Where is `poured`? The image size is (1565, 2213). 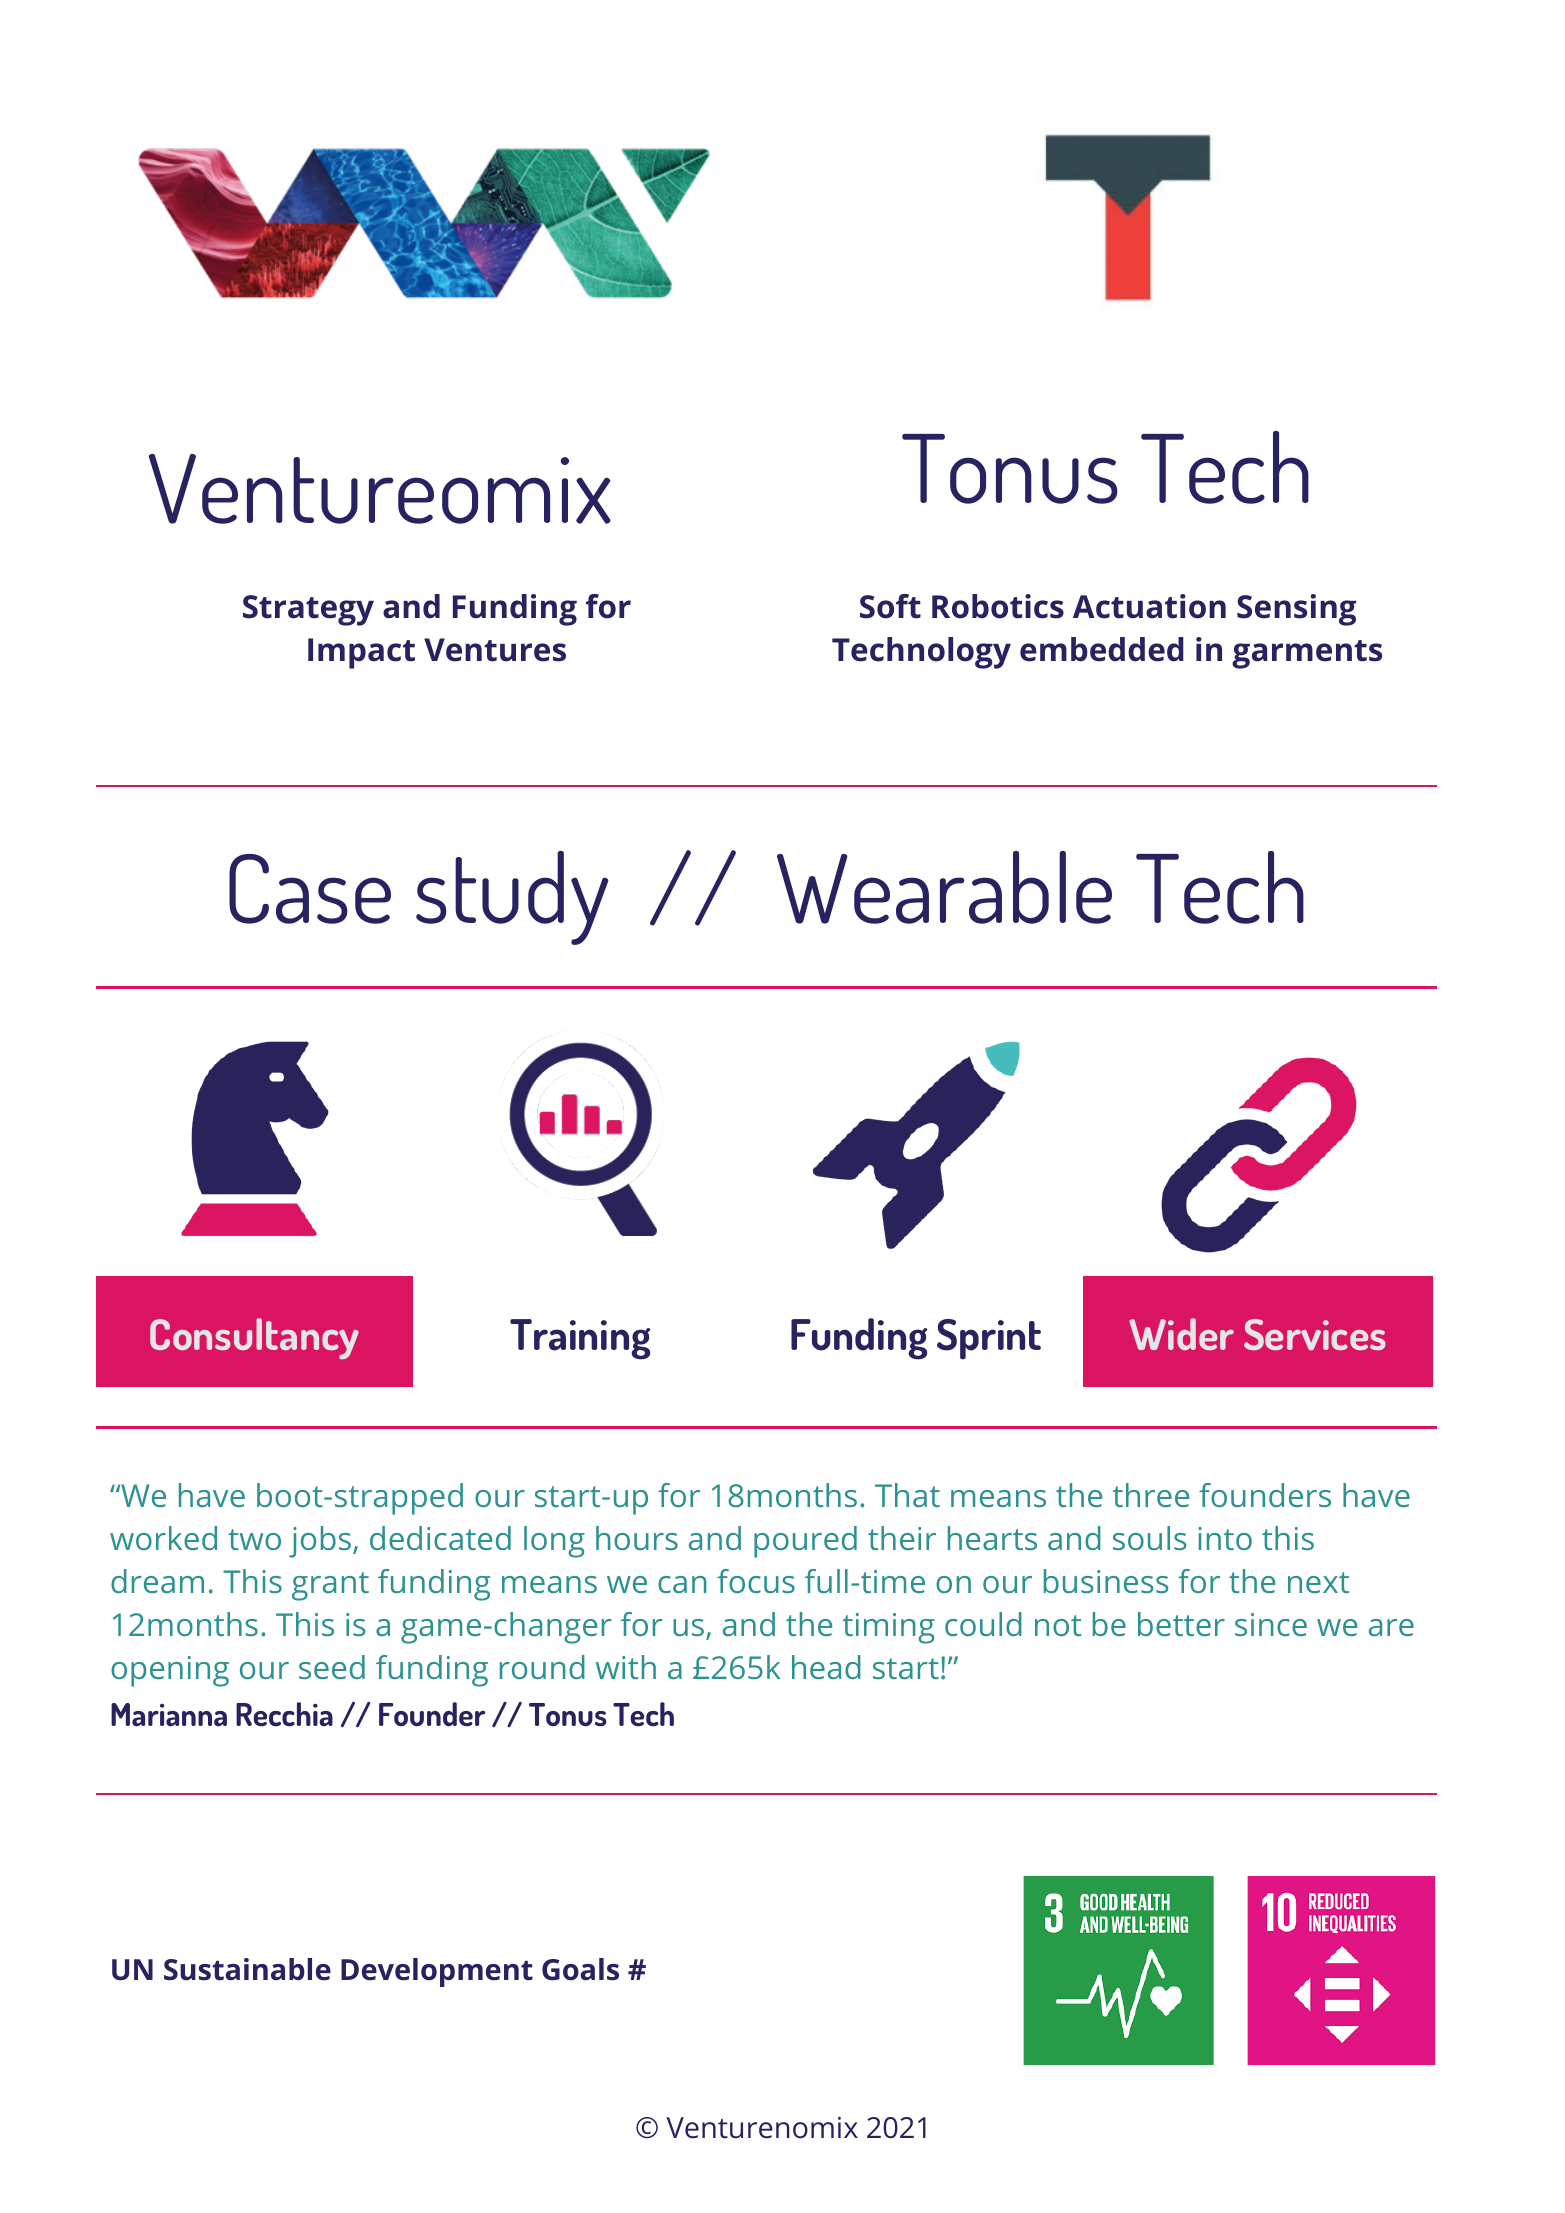
poured is located at coordinates (805, 1542).
